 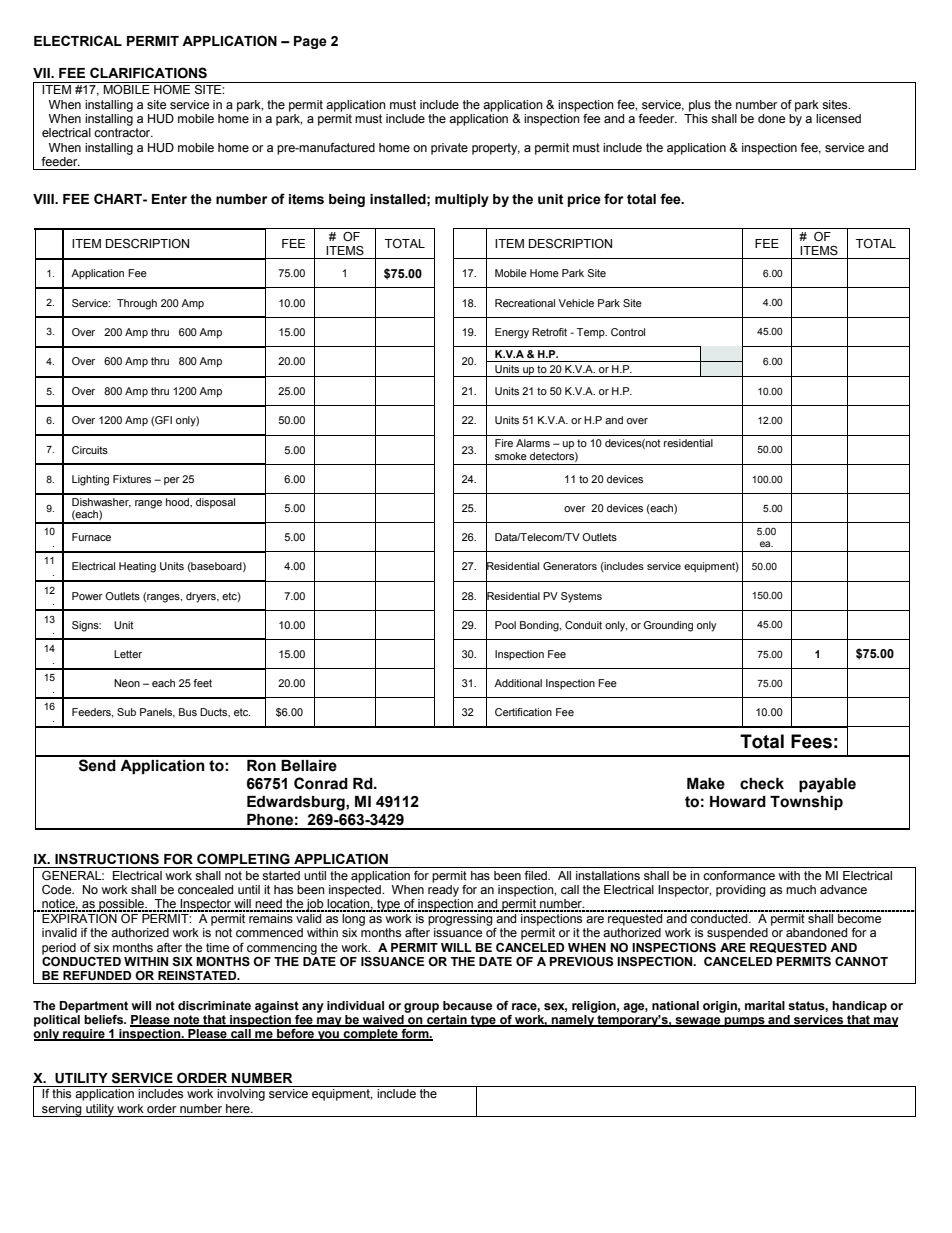 What do you see at coordinates (127, 683) in the screenshot?
I see `Neon` at bounding box center [127, 683].
